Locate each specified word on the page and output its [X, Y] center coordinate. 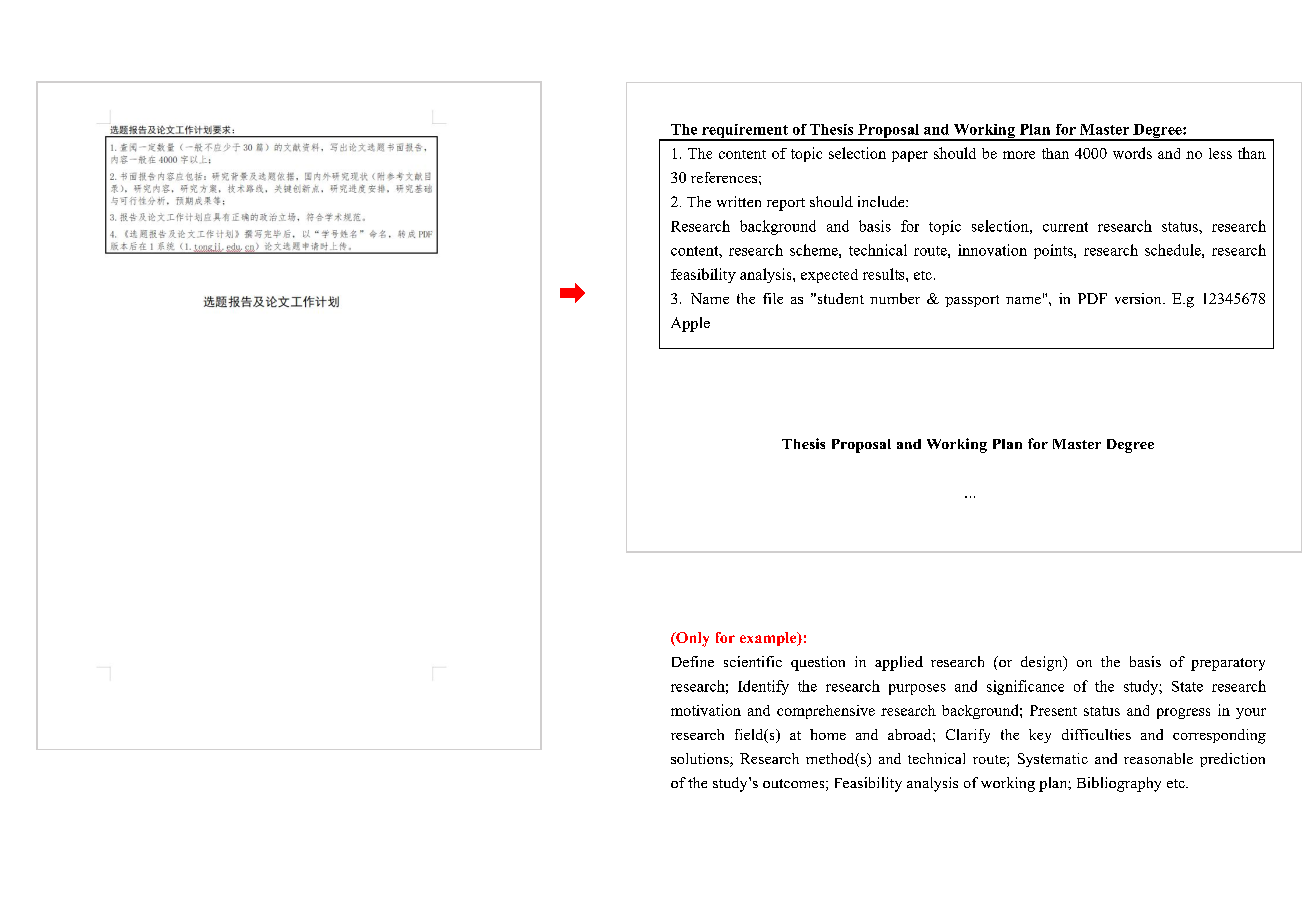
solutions [701, 760]
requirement [745, 132]
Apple [690, 324]
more [1019, 155]
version [1139, 298]
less [1220, 153]
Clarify [968, 736]
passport [972, 301]
